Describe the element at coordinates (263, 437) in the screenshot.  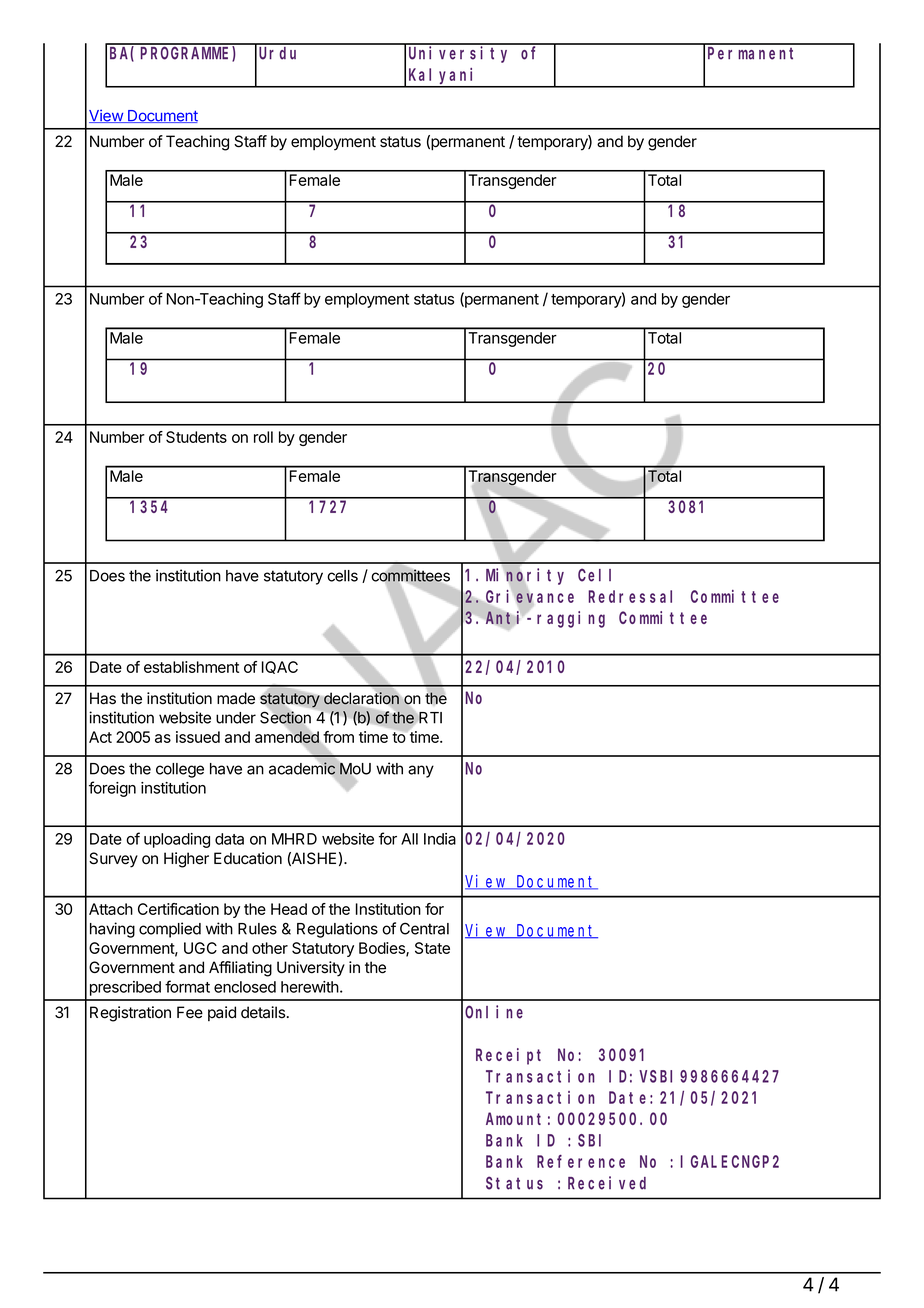
I see `roll` at that location.
